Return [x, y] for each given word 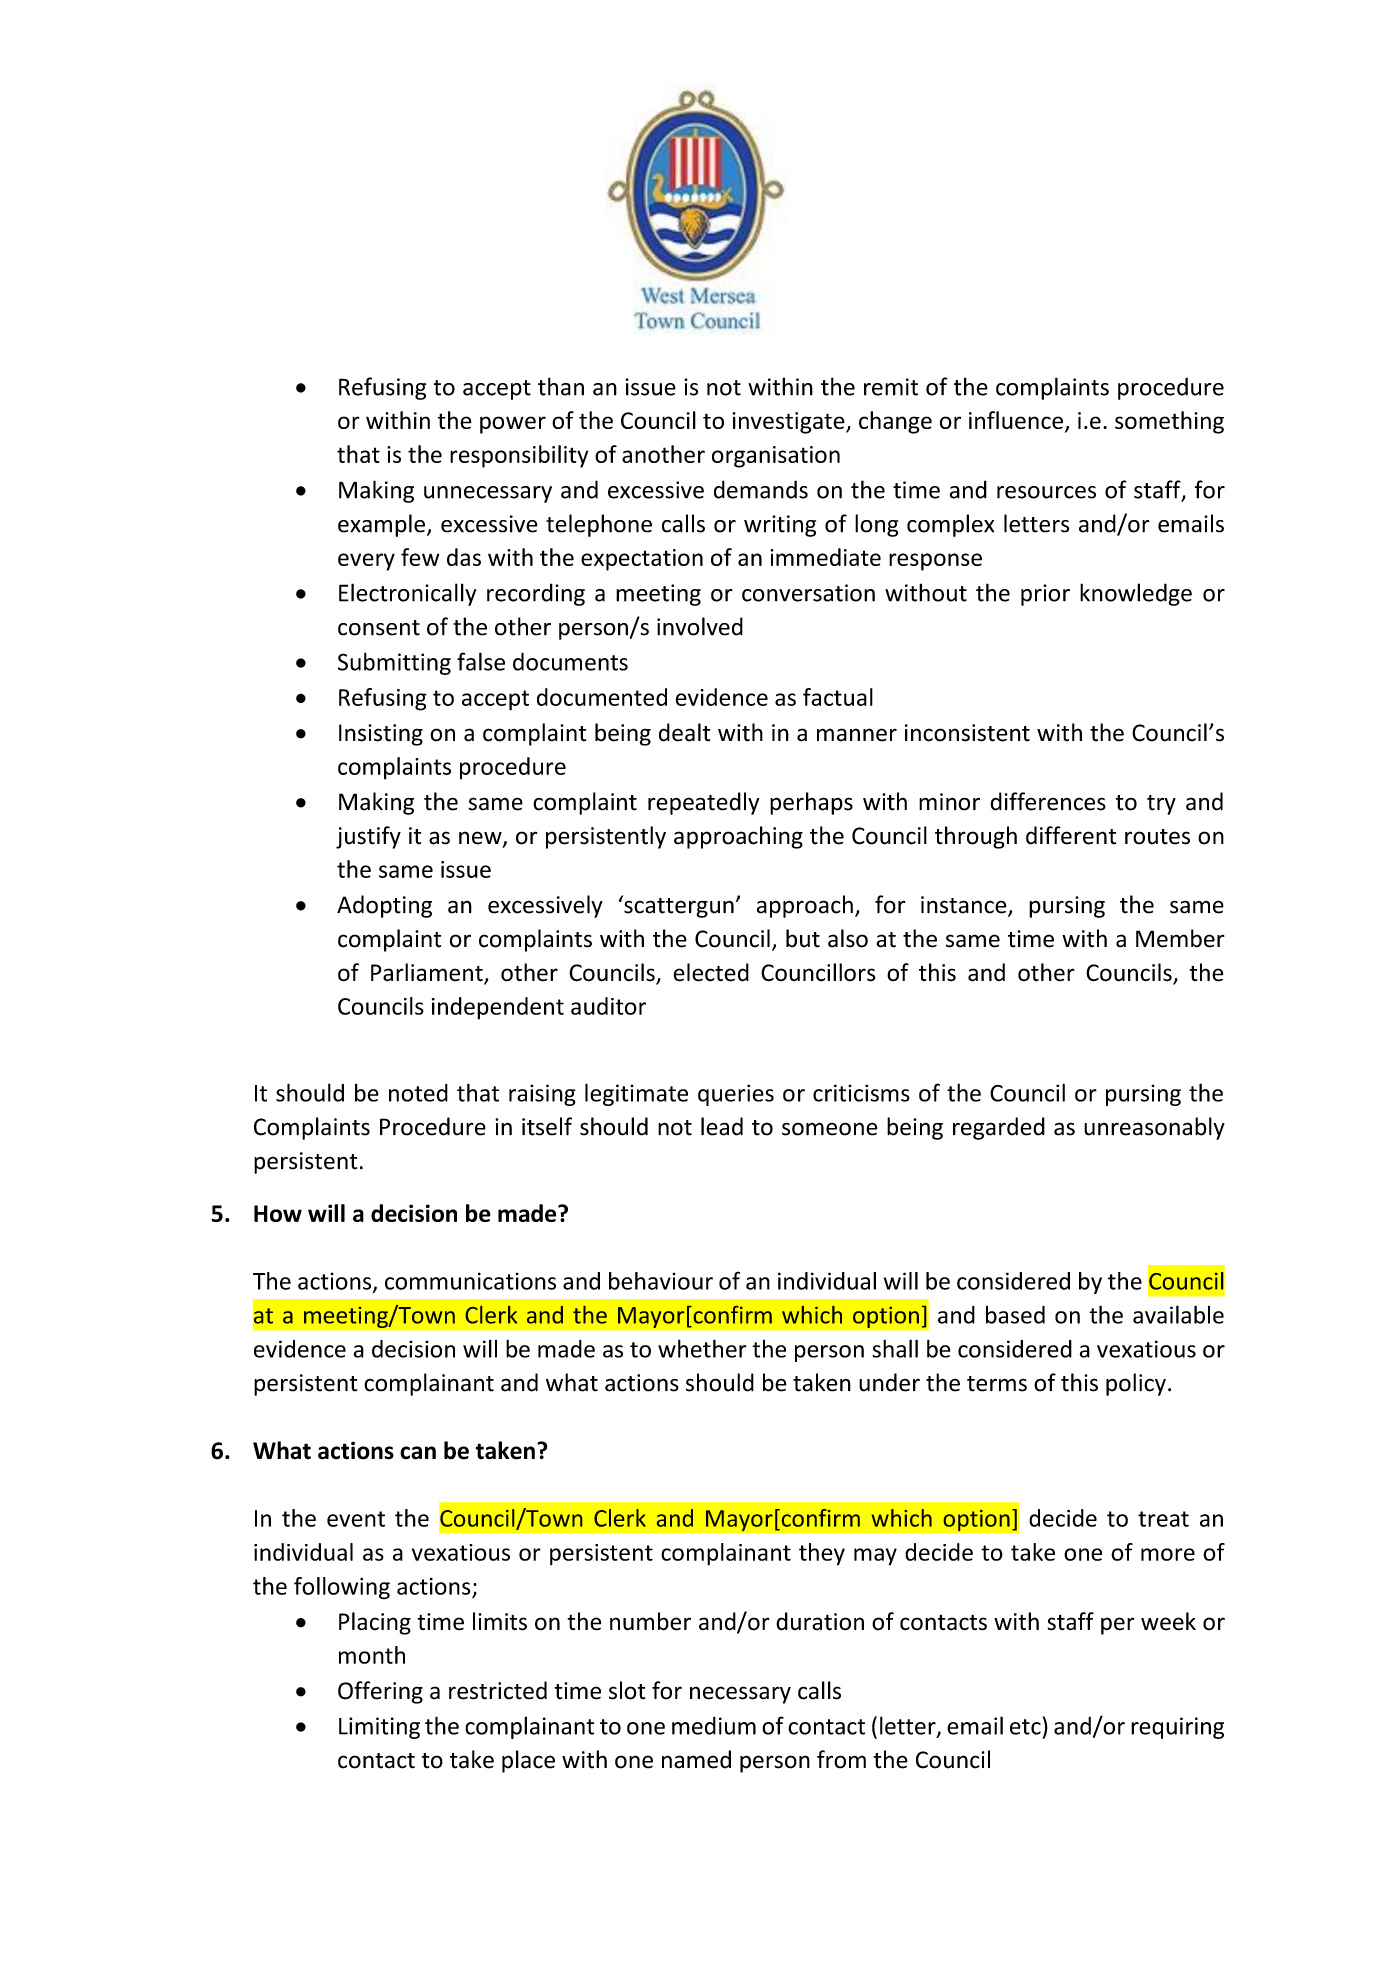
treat [1163, 1519]
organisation [776, 457]
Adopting [384, 906]
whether [702, 1348]
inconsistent [967, 733]
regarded [999, 1128]
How [278, 1213]
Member [1180, 938]
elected [711, 972]
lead [722, 1126]
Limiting [379, 1728]
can [418, 1453]
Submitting [394, 663]
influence [1016, 420]
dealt [684, 732]
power [513, 425]
